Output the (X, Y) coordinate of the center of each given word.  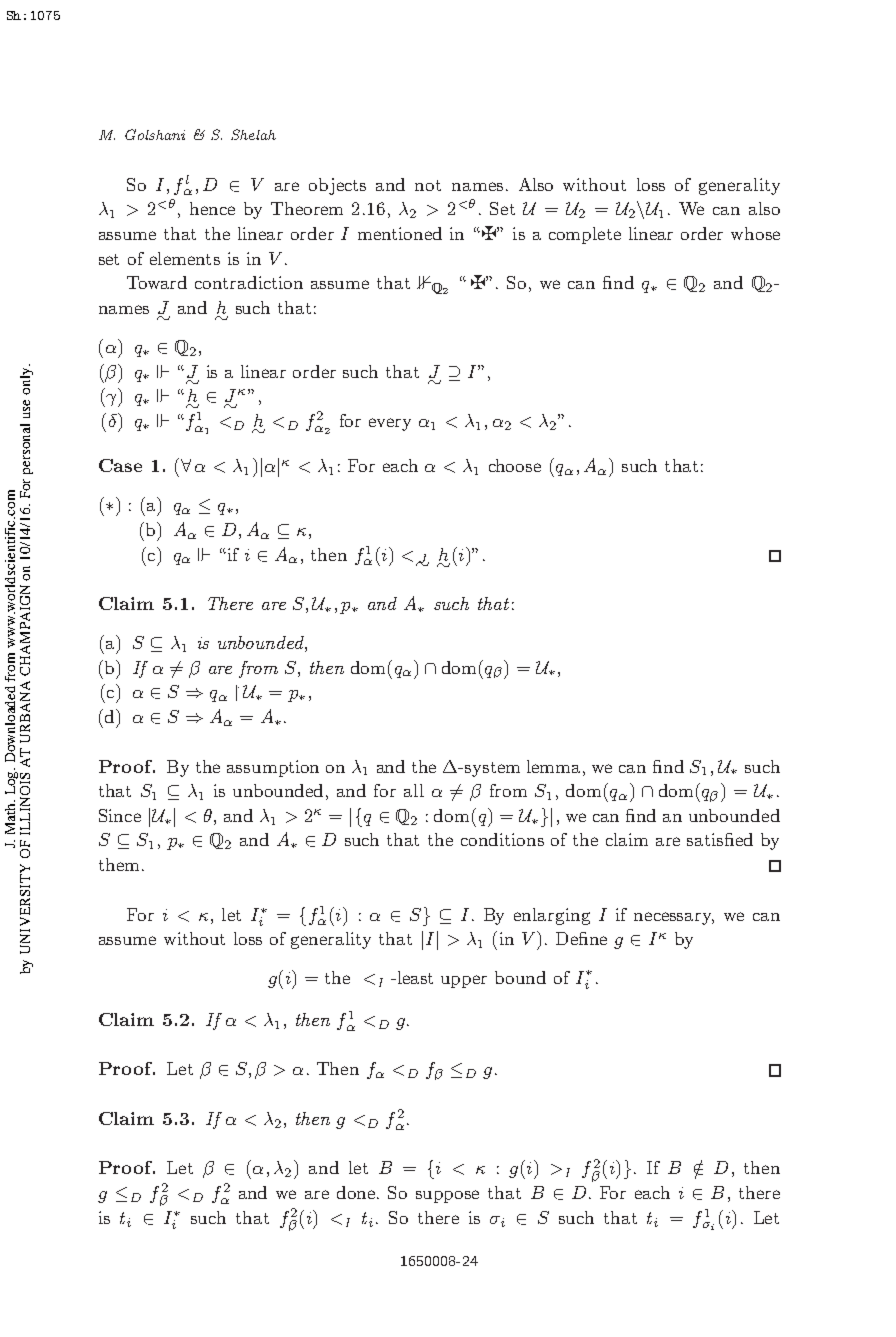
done (357, 1192)
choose (515, 465)
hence (212, 208)
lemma (555, 766)
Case (120, 465)
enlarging (552, 916)
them (119, 864)
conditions (502, 839)
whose (755, 233)
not (428, 185)
